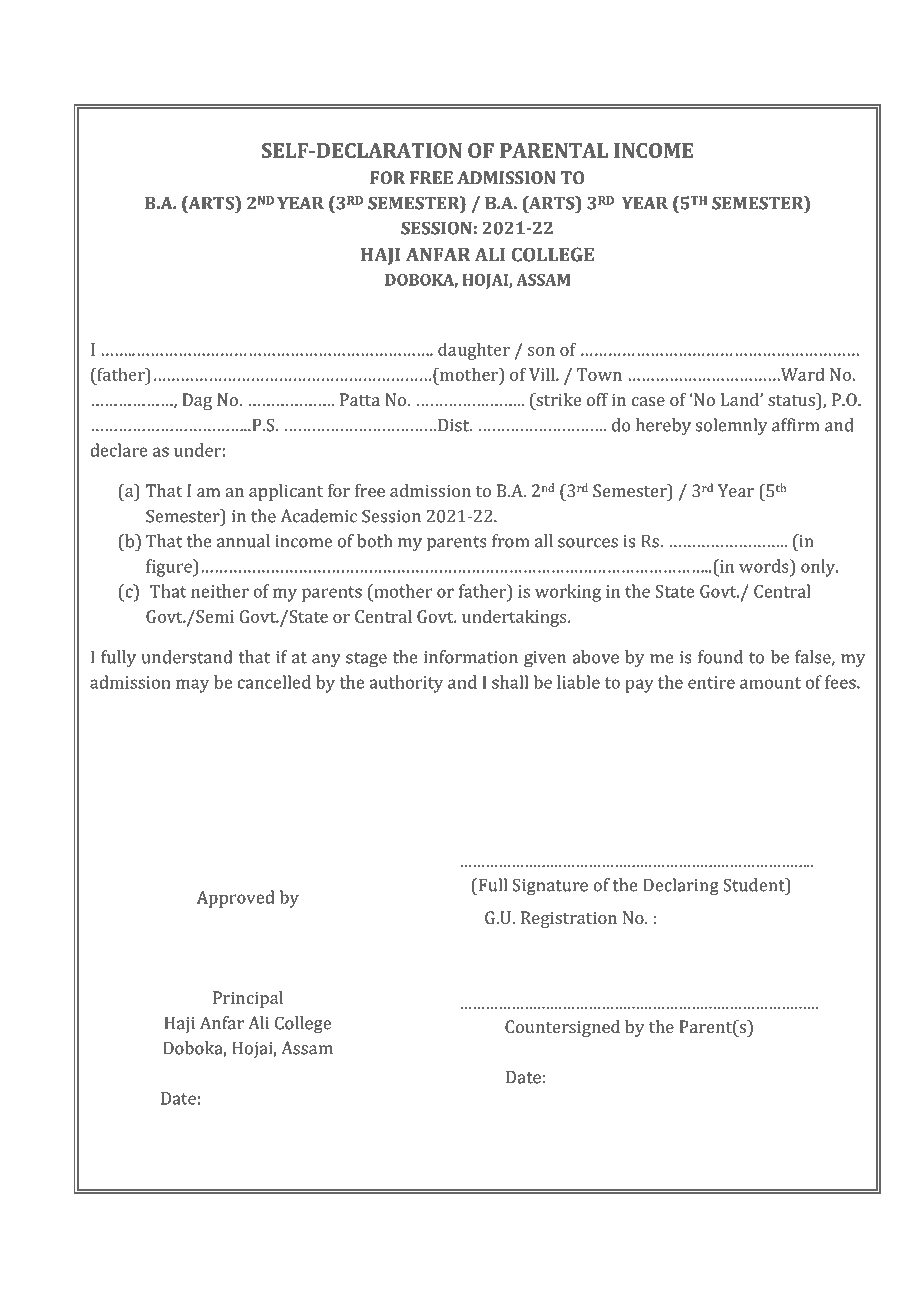 The image size is (924, 1308). What do you see at coordinates (248, 999) in the image?
I see `Principal` at bounding box center [248, 999].
